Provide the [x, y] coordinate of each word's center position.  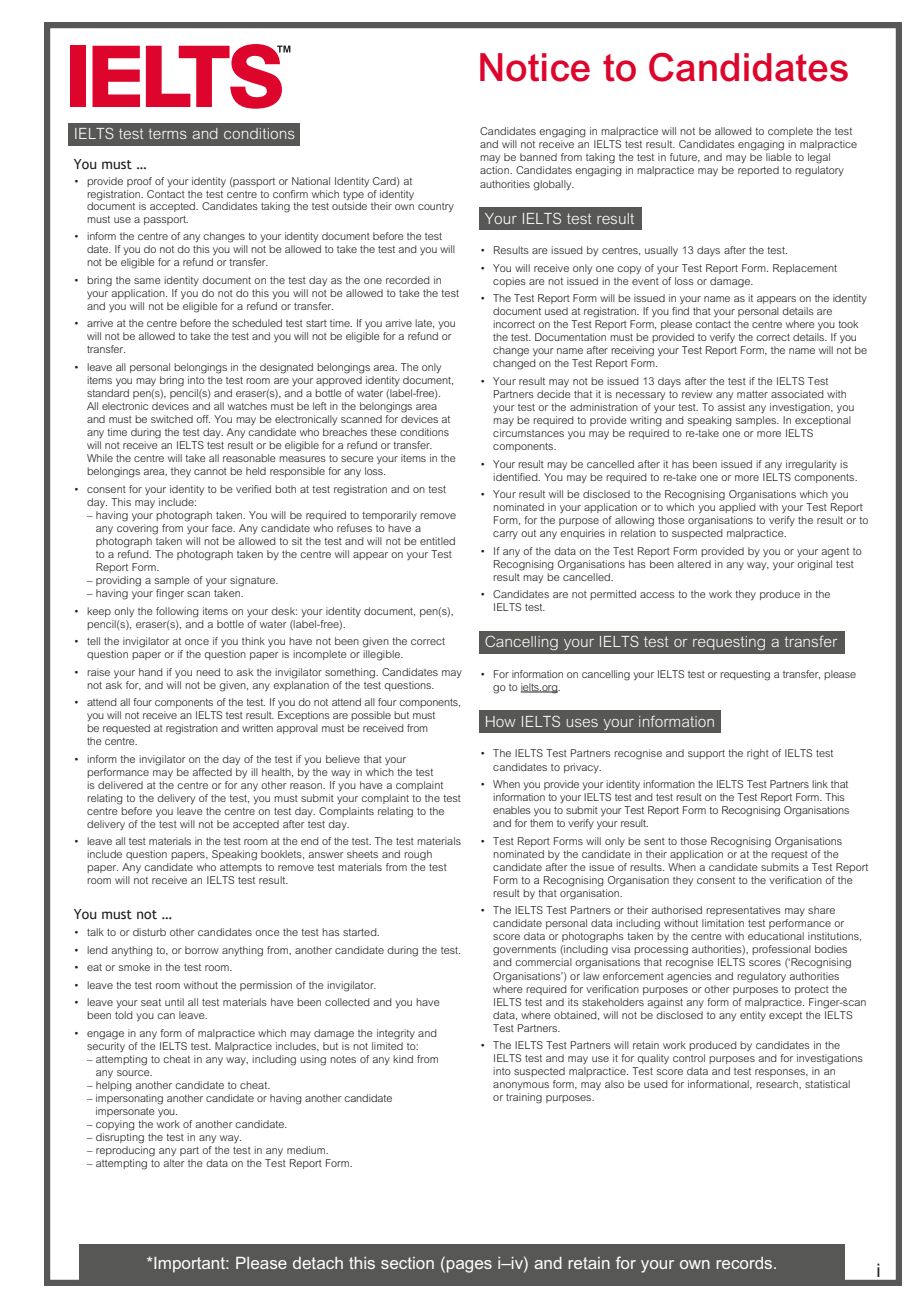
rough [418, 855]
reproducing [125, 1151]
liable [779, 157]
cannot [210, 471]
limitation [723, 923]
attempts [241, 868]
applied [737, 508]
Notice [535, 67]
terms [168, 133]
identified [516, 477]
